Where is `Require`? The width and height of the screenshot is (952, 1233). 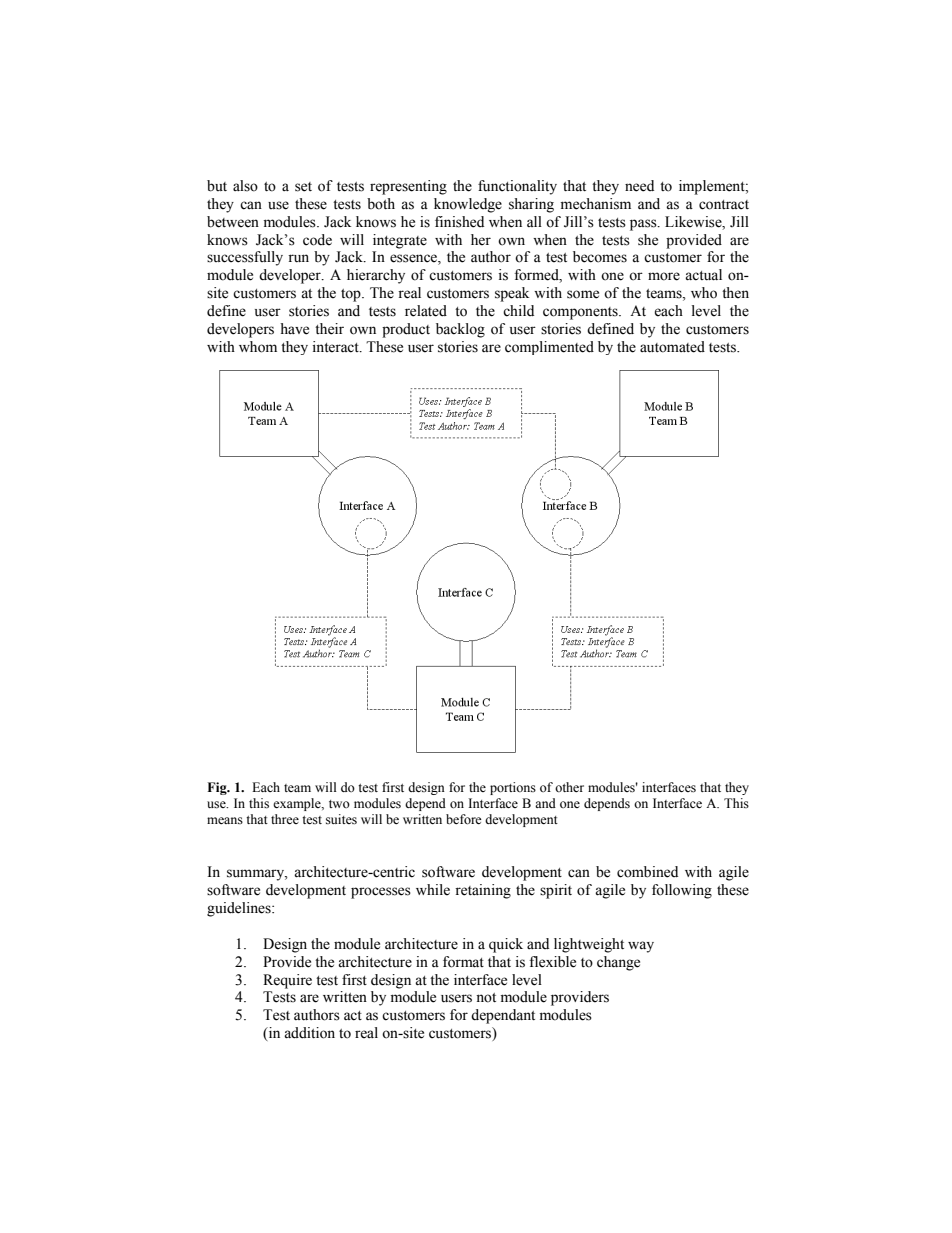 Require is located at coordinates (287, 981).
